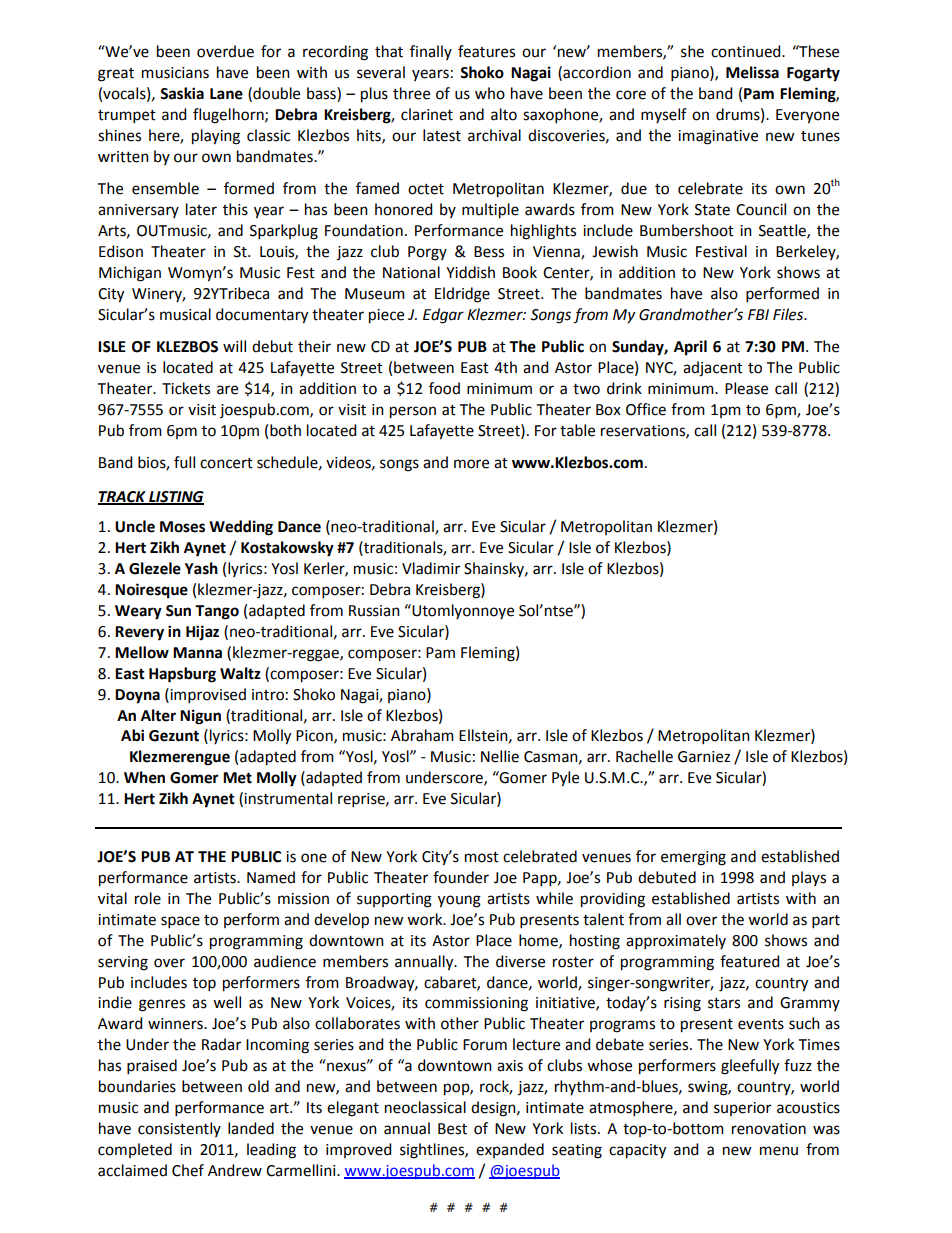  I want to click on When, so click(144, 777).
